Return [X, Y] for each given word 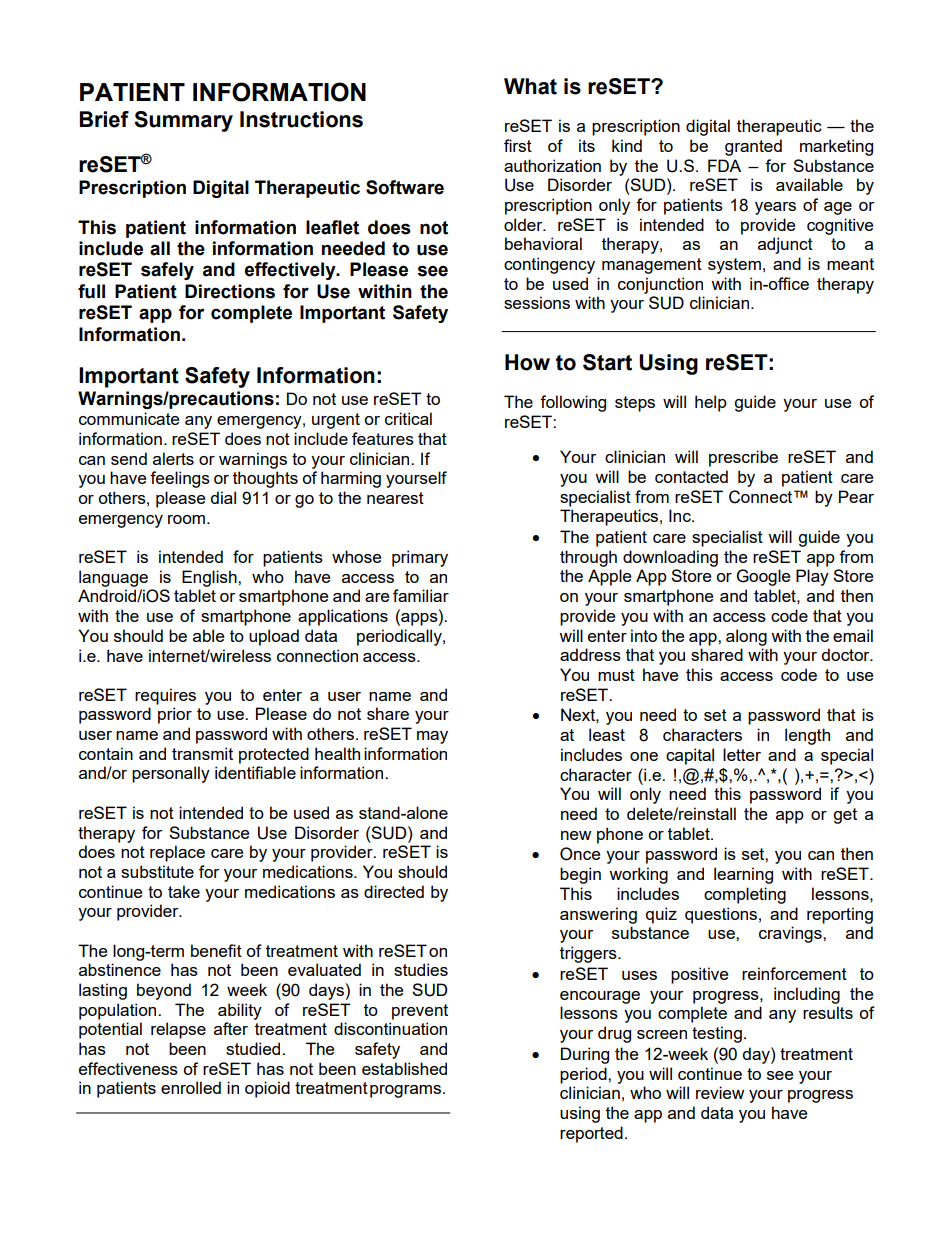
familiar [421, 595]
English [210, 578]
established [404, 1068]
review [720, 1092]
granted [753, 147]
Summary [183, 121]
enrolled [191, 1087]
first [518, 145]
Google [763, 577]
